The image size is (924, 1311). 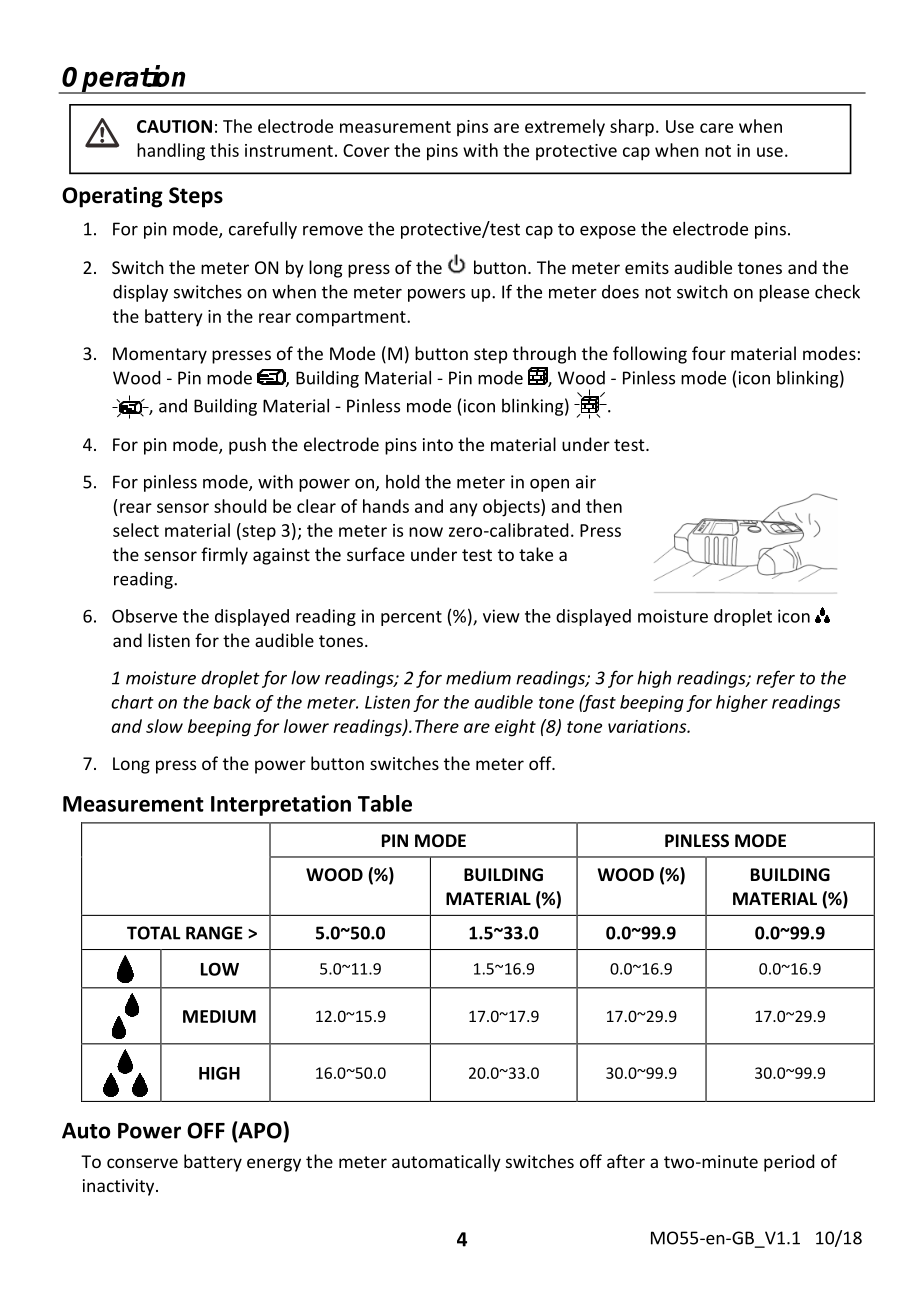 What do you see at coordinates (604, 506) in the screenshot?
I see `then` at bounding box center [604, 506].
